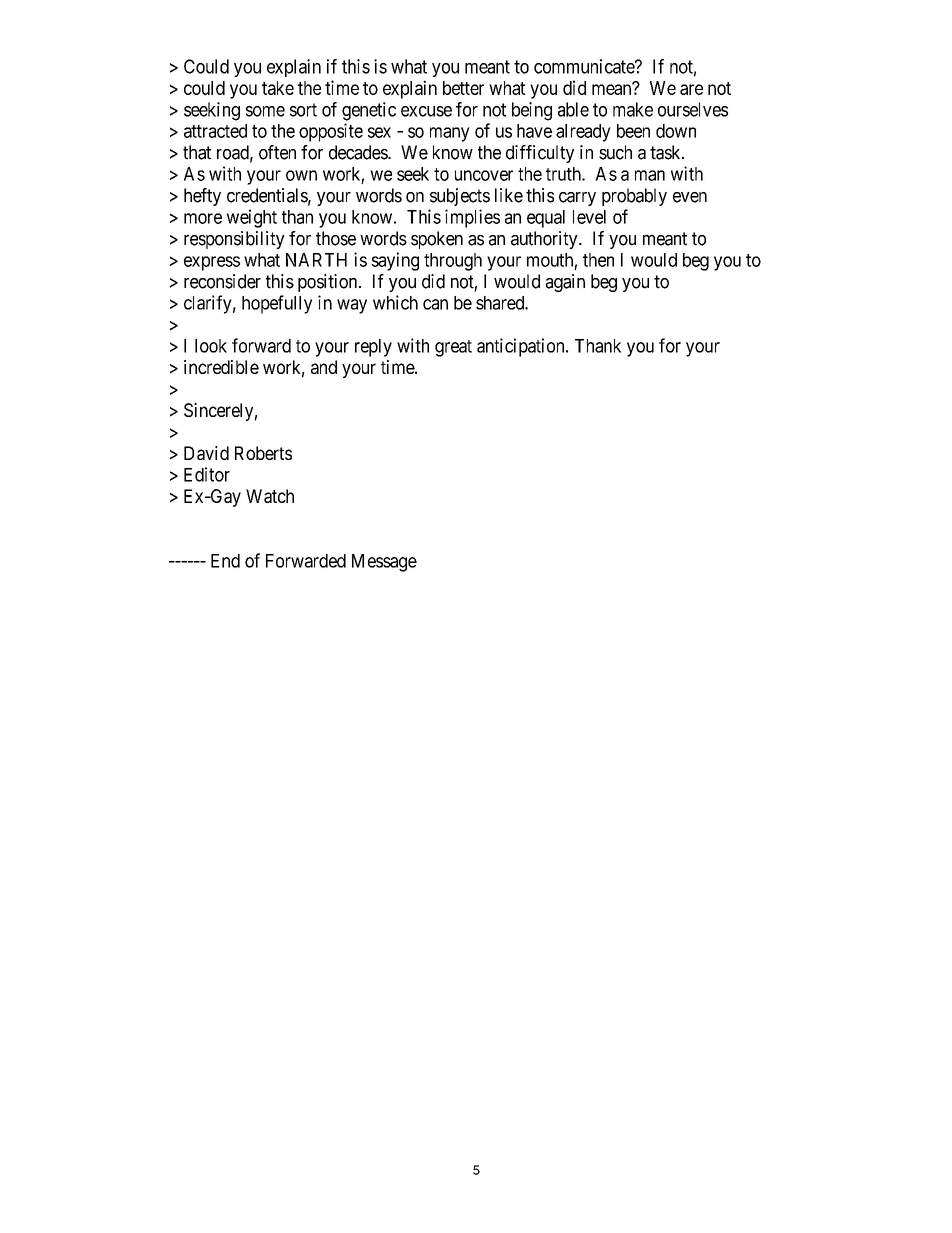  Describe the element at coordinates (633, 109) in the image. I see `make` at that location.
